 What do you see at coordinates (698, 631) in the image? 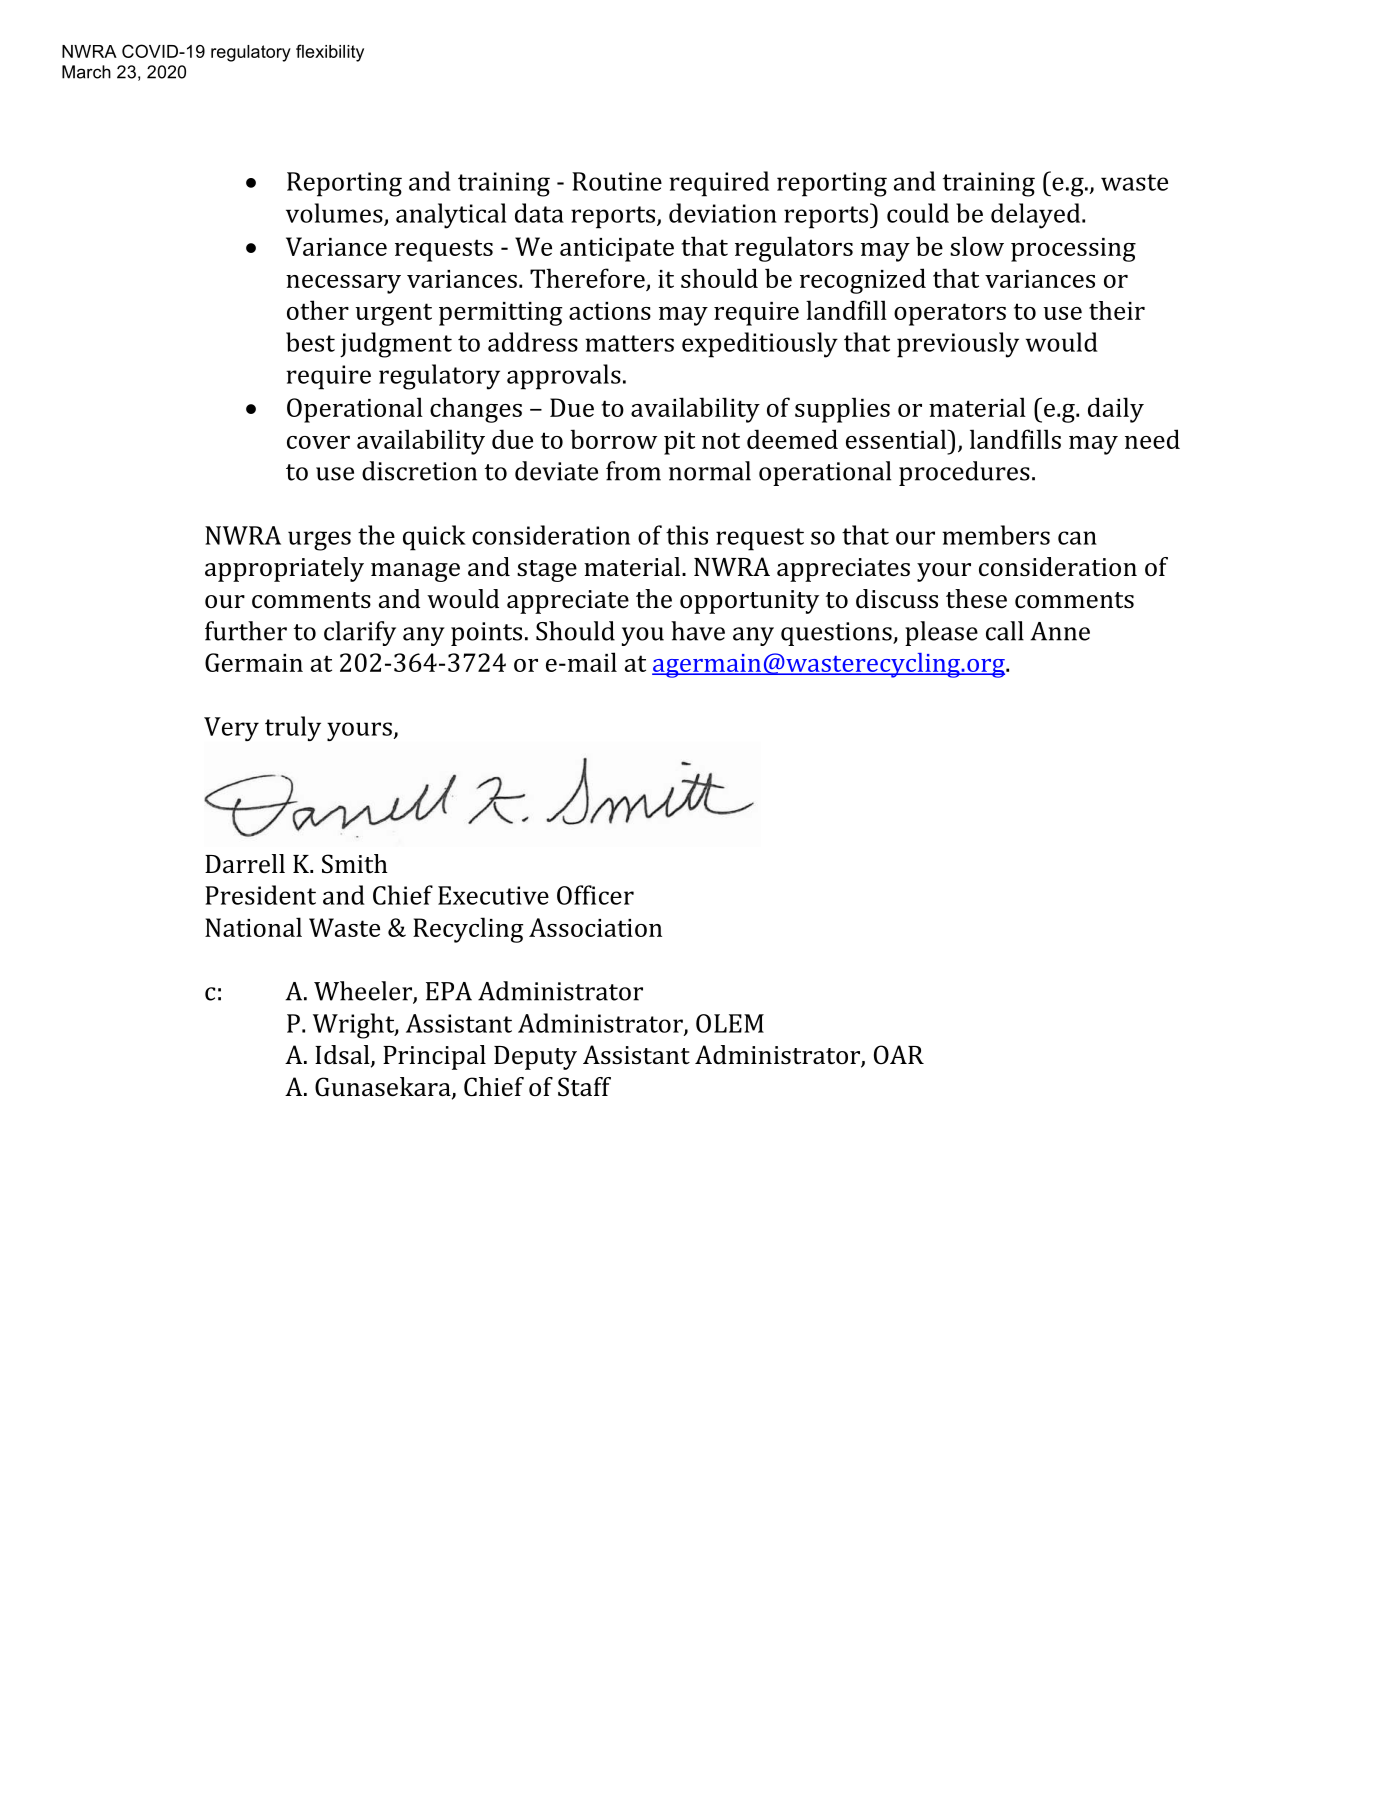
I see `have` at bounding box center [698, 631].
